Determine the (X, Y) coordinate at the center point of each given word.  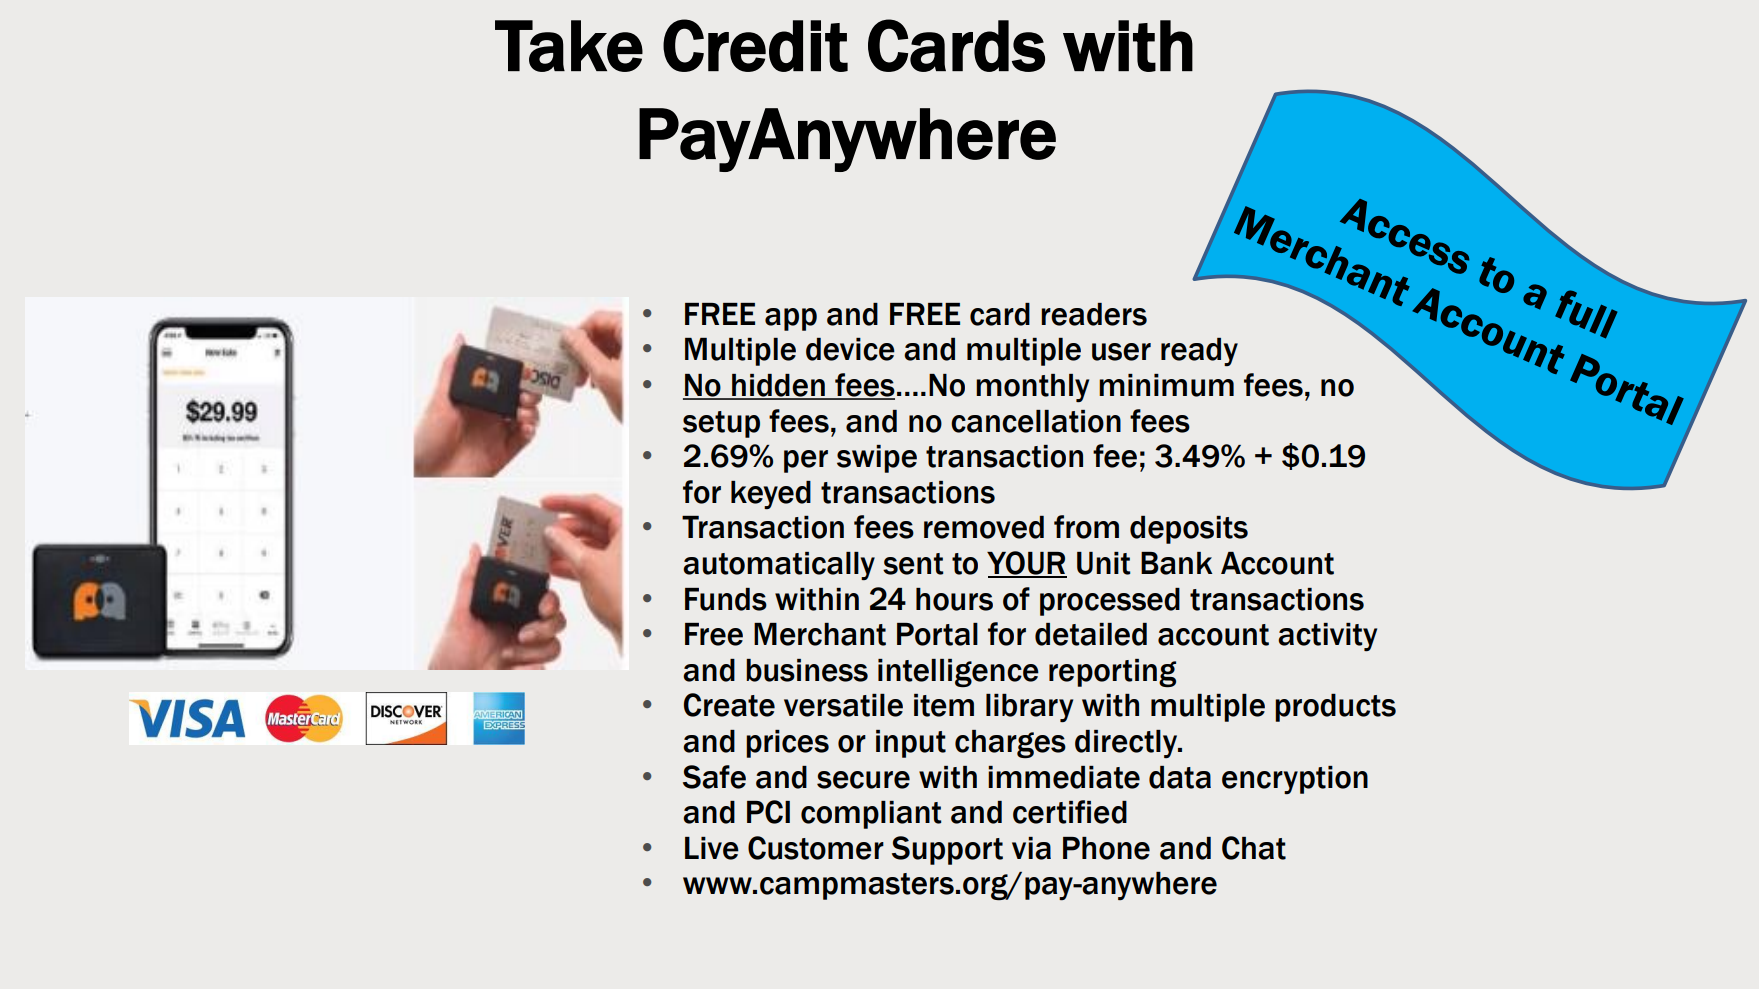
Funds (726, 599)
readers (1094, 314)
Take (569, 46)
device (850, 349)
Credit (755, 45)
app (791, 319)
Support (947, 850)
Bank (1177, 563)
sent (913, 564)
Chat (1254, 848)
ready (1199, 352)
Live (712, 848)
